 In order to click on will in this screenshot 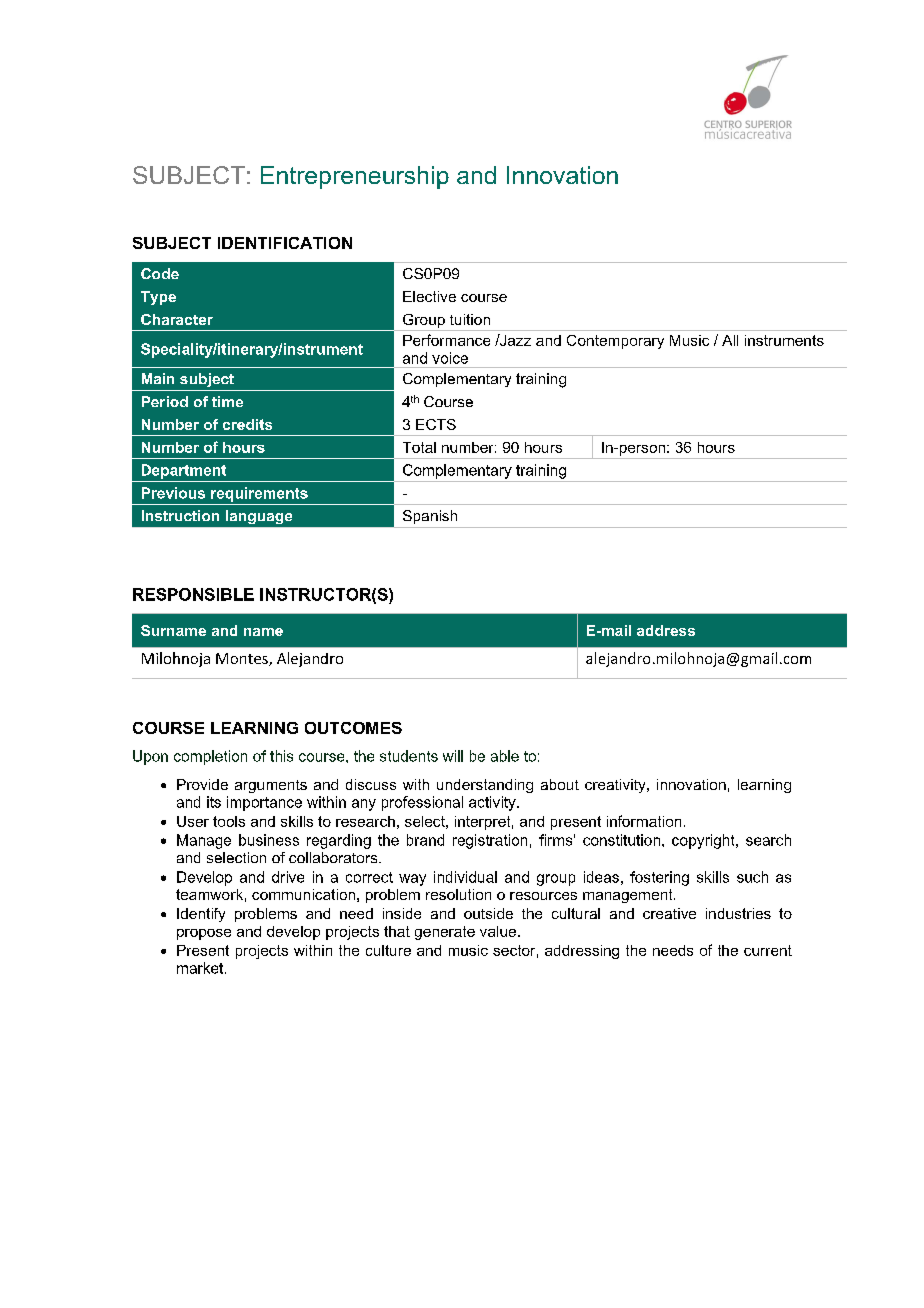, I will do `click(453, 756)`.
